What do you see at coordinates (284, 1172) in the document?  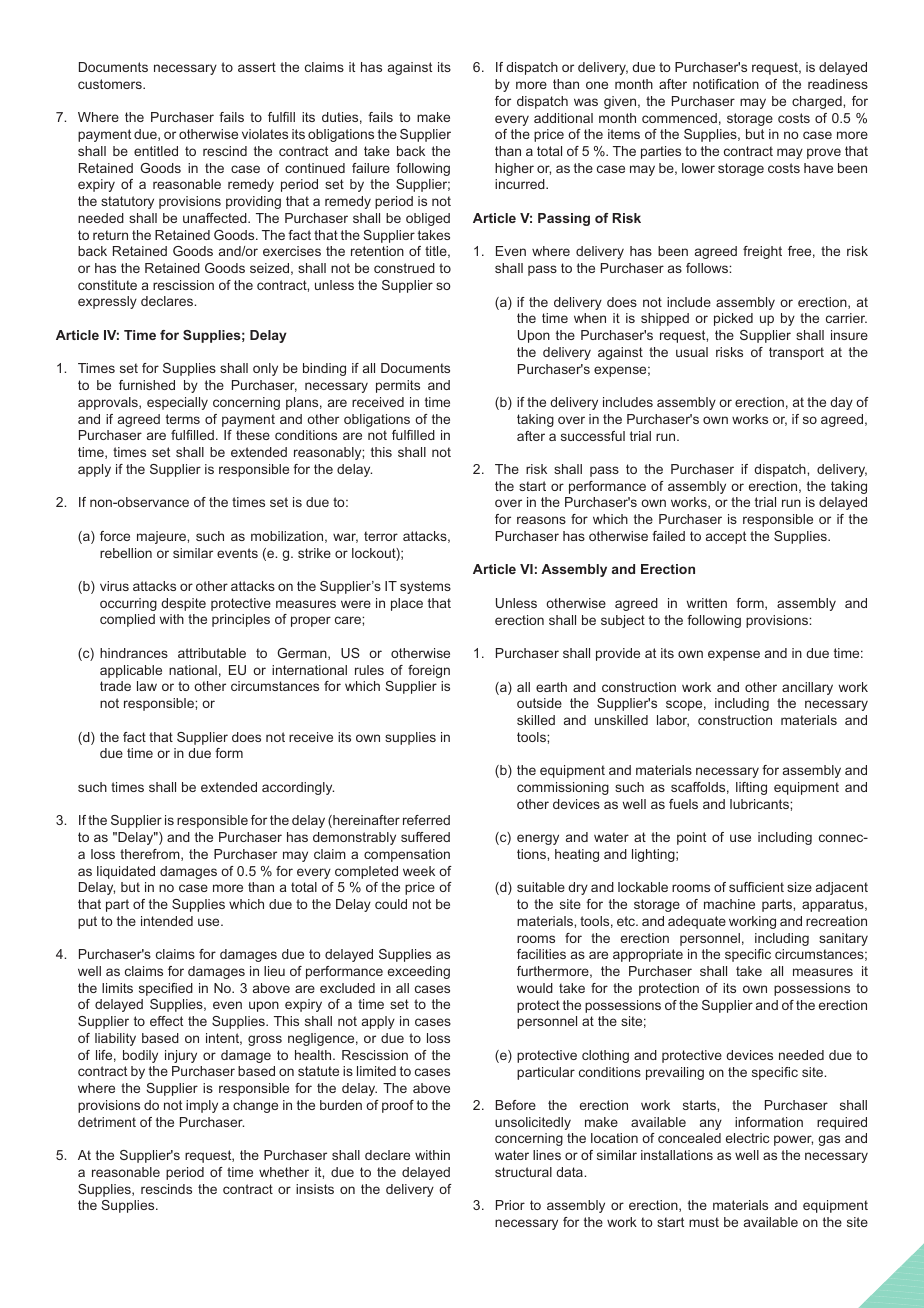 I see `whether` at bounding box center [284, 1172].
